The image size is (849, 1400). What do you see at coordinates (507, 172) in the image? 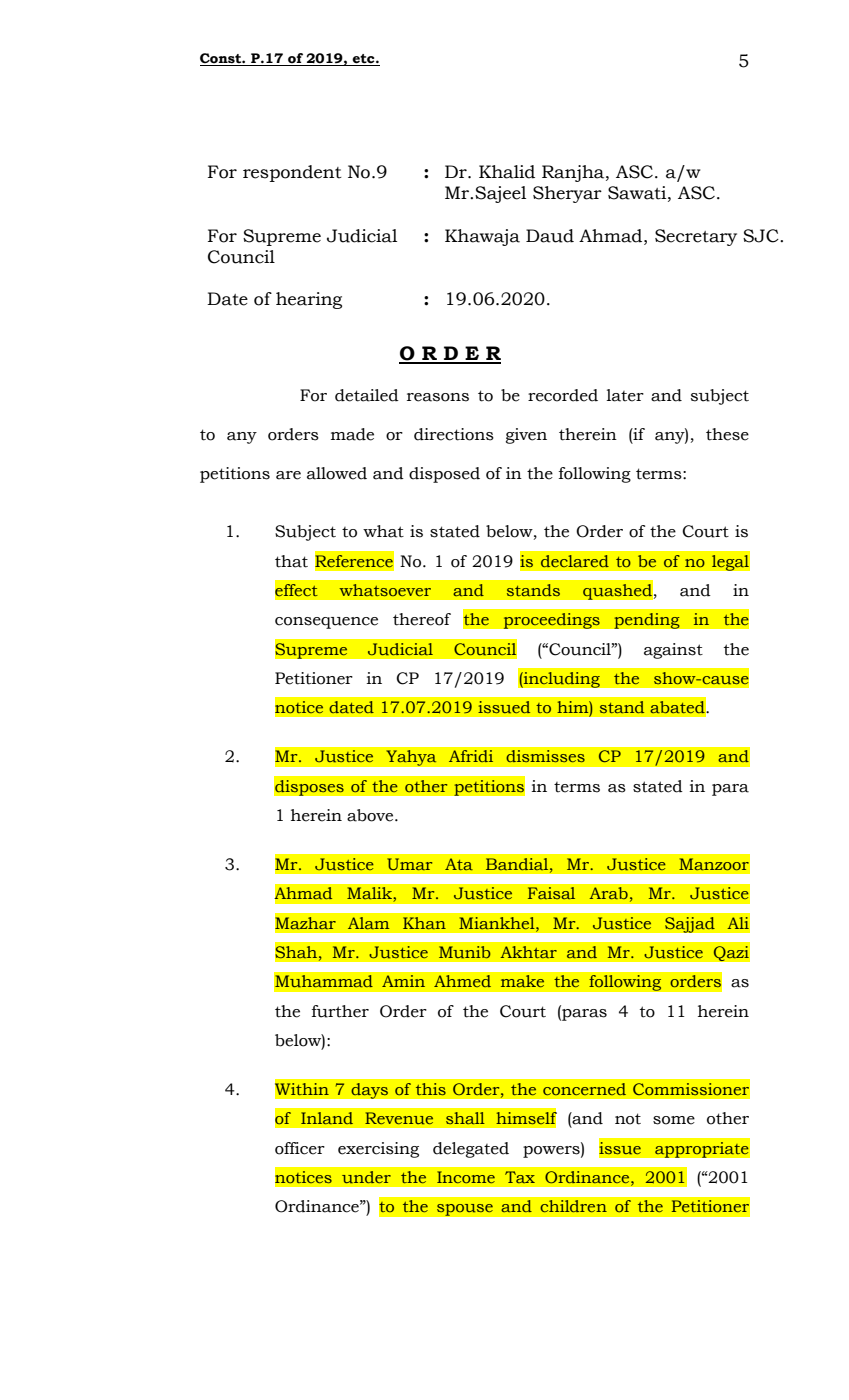
I see `Khalid` at bounding box center [507, 172].
